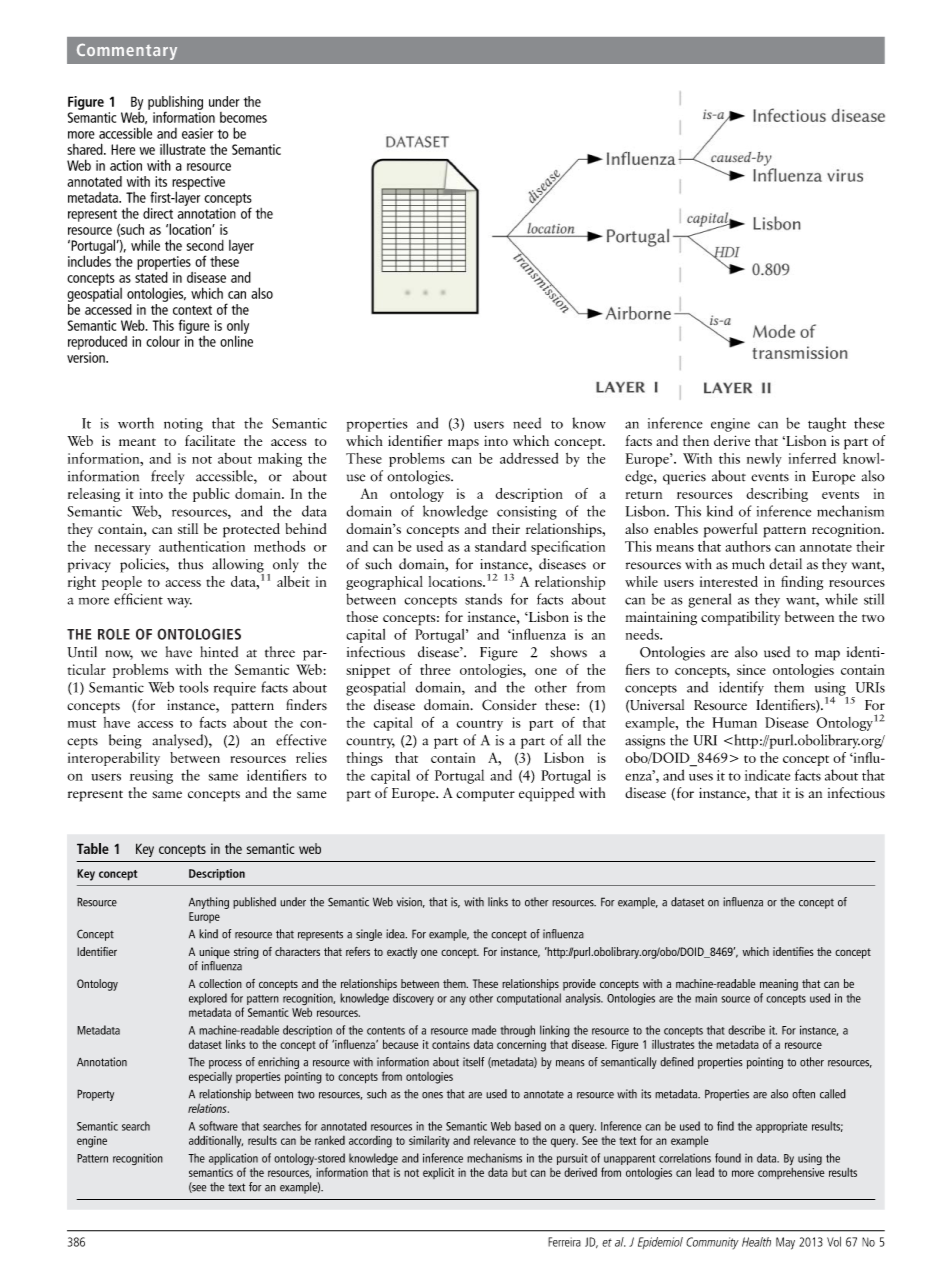 The height and width of the page is (1270, 952). Describe the element at coordinates (764, 460) in the page. I see `newly` at that location.
